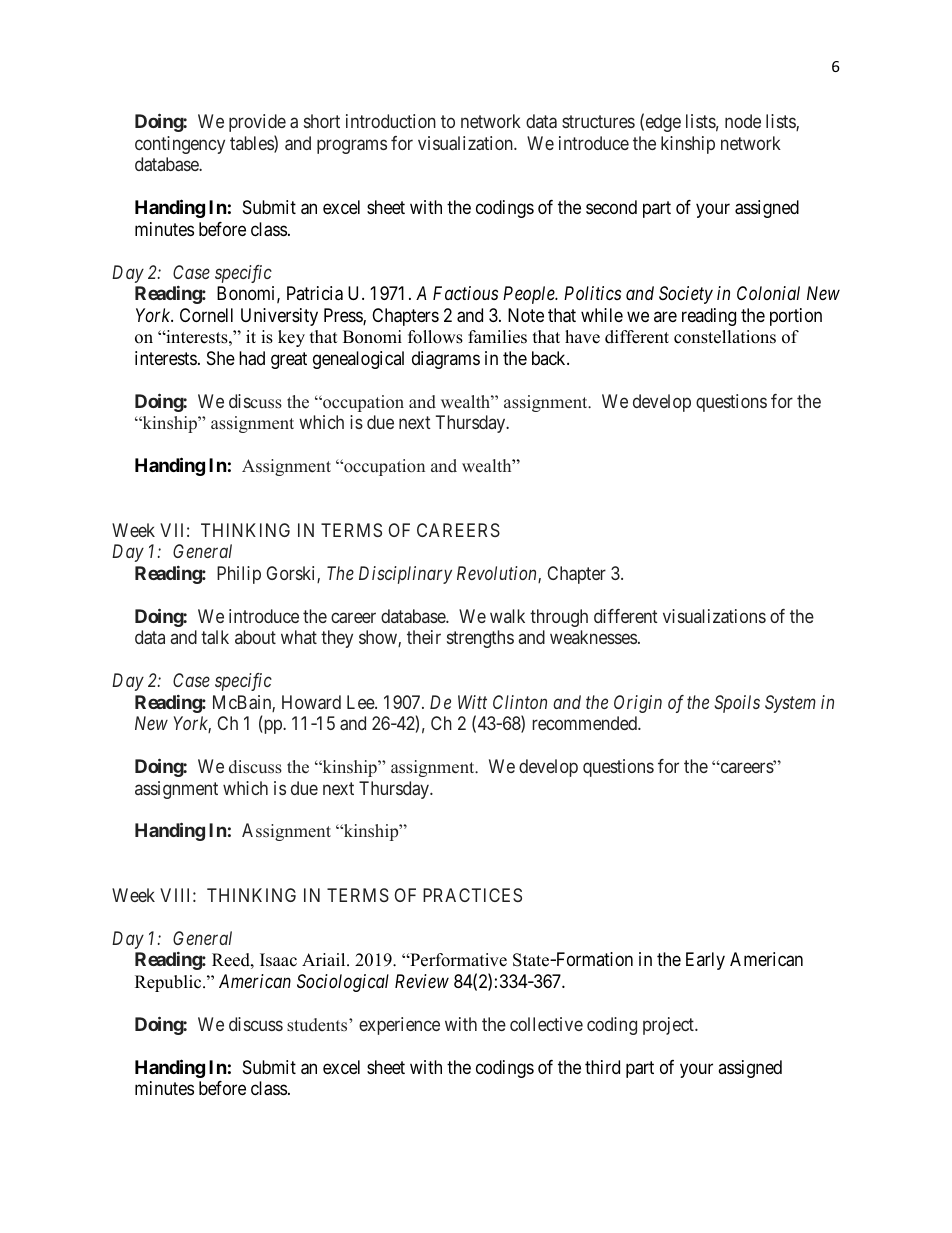  I want to click on Spoils, so click(737, 704).
